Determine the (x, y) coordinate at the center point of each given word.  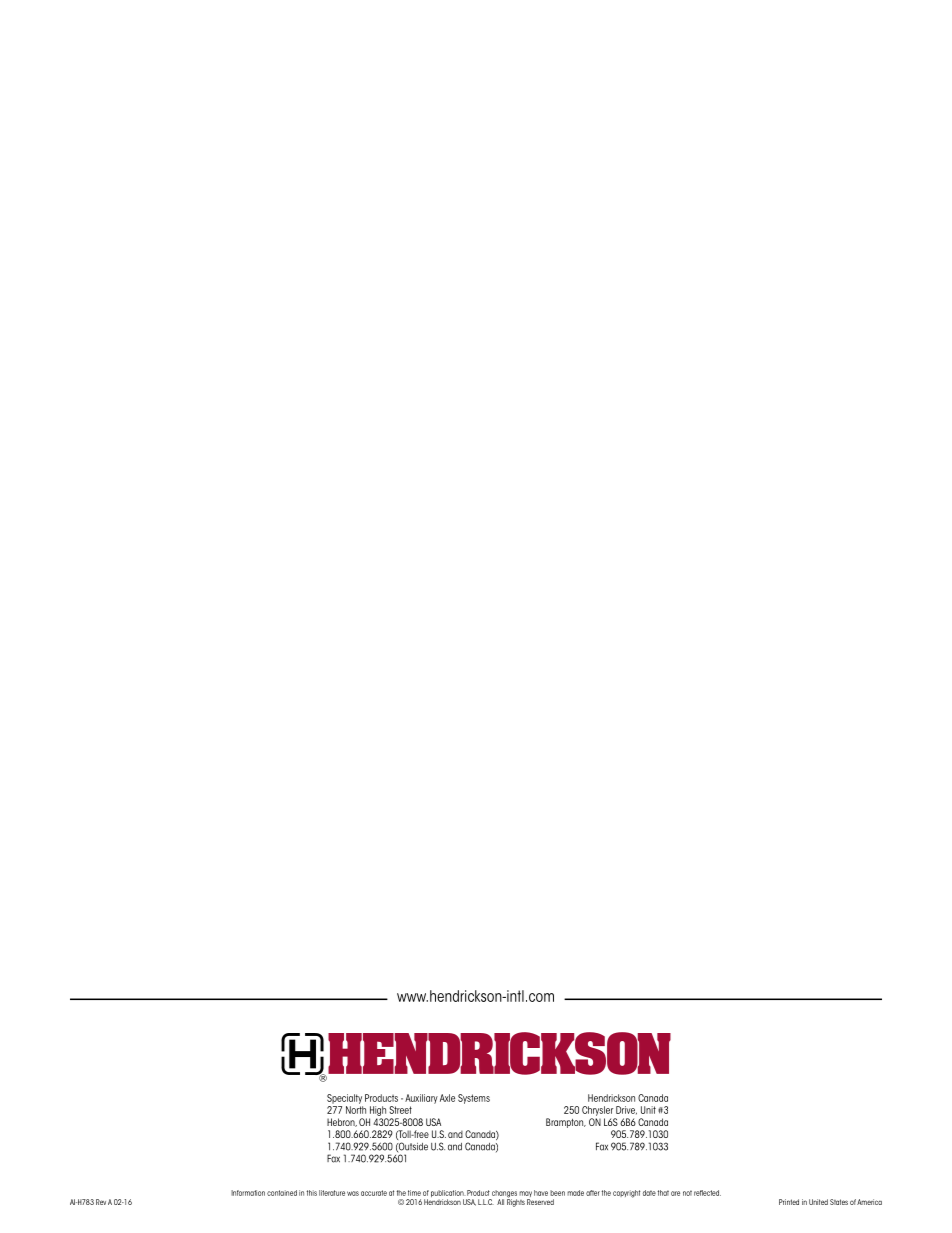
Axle (447, 1098)
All (500, 1202)
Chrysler (597, 1111)
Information (248, 1193)
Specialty (344, 1099)
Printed (789, 1202)
